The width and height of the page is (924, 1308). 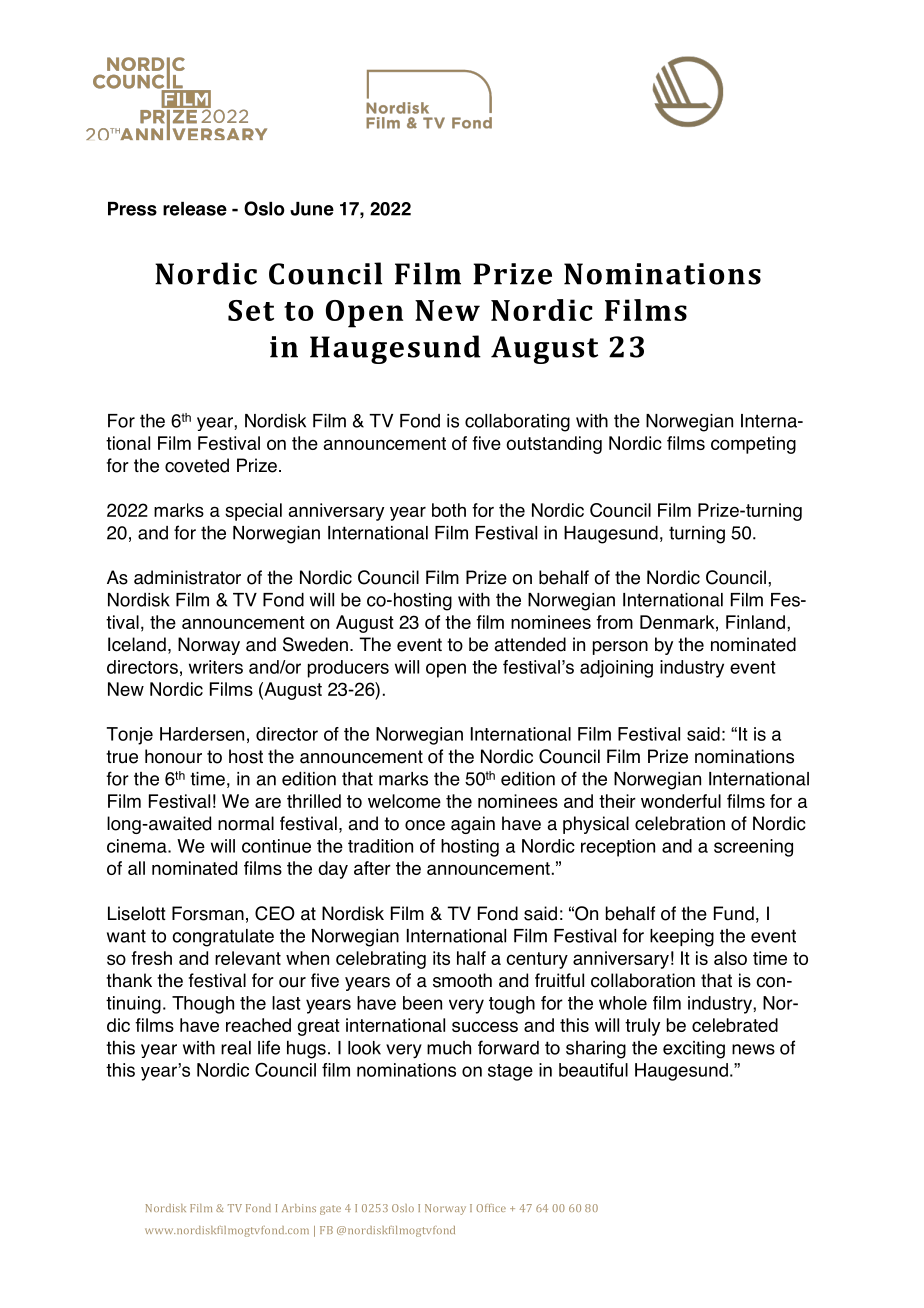 What do you see at coordinates (425, 825) in the page?
I see `once` at bounding box center [425, 825].
